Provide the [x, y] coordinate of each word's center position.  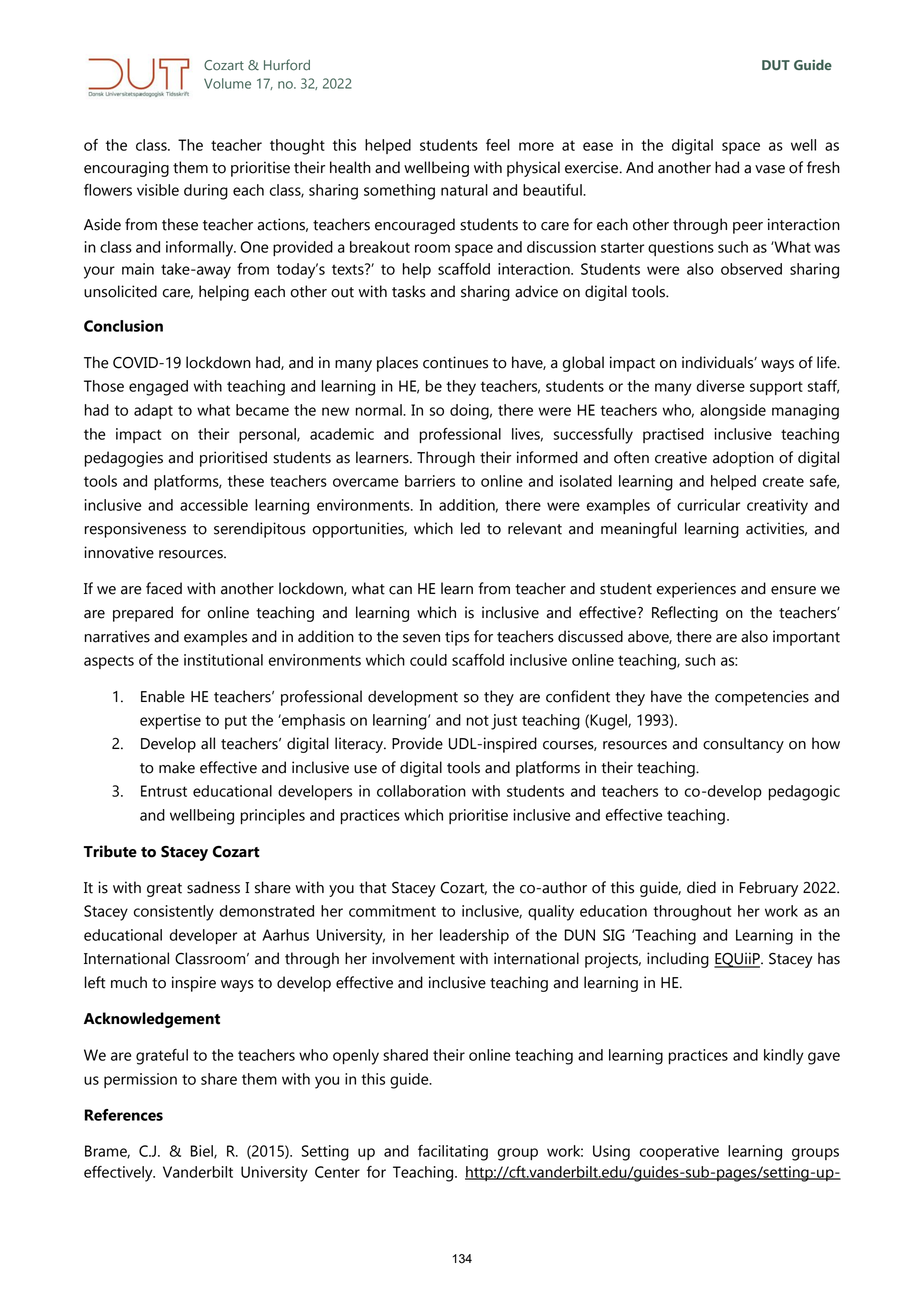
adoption [743, 459]
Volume [227, 83]
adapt [153, 411]
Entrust [164, 791]
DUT [776, 65]
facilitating [453, 1153]
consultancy [743, 745]
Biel [203, 1152]
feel [498, 145]
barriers [430, 481]
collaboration [421, 791]
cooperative [679, 1152]
